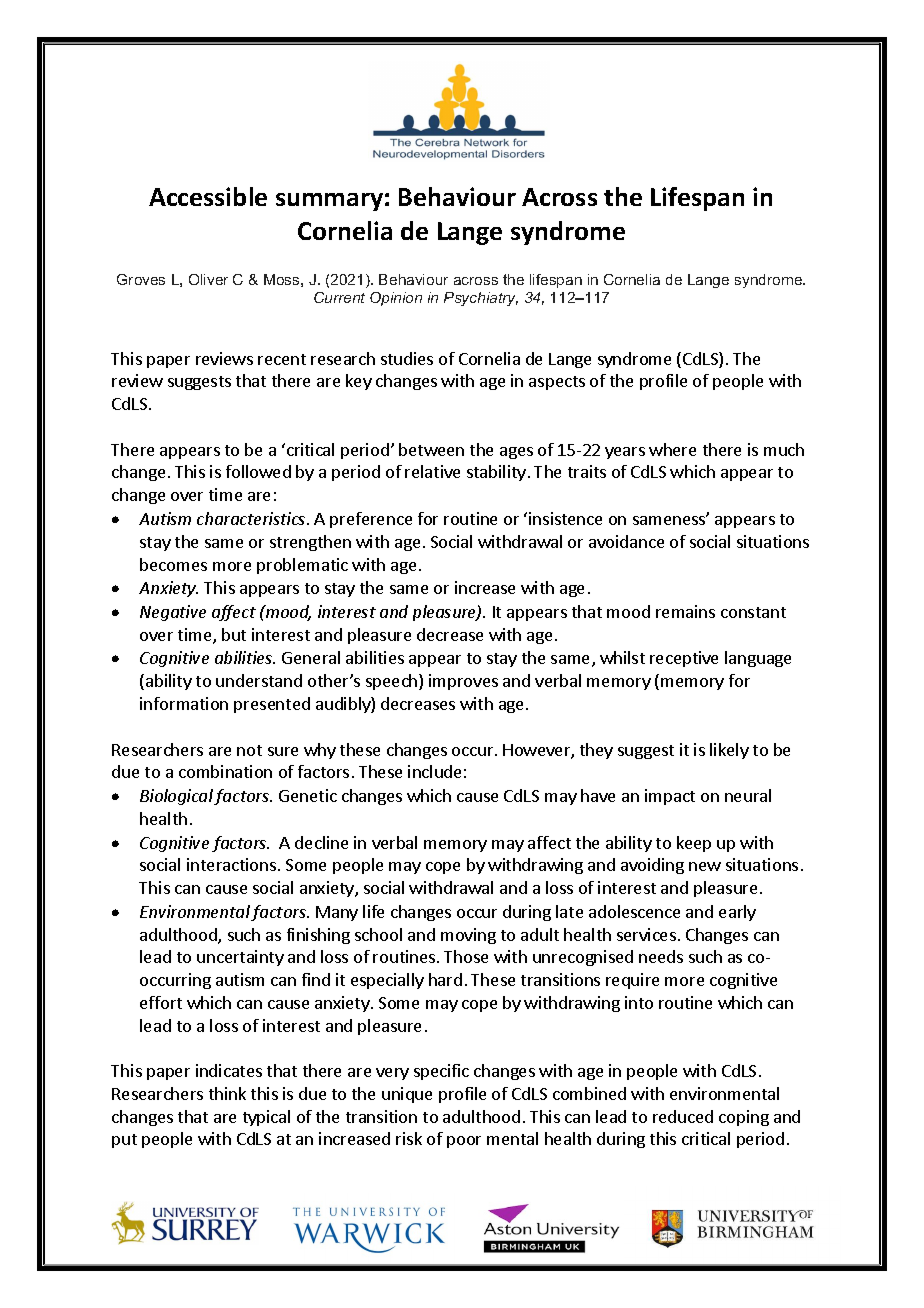 The image size is (924, 1308). What do you see at coordinates (282, 359) in the image?
I see `recent` at bounding box center [282, 359].
